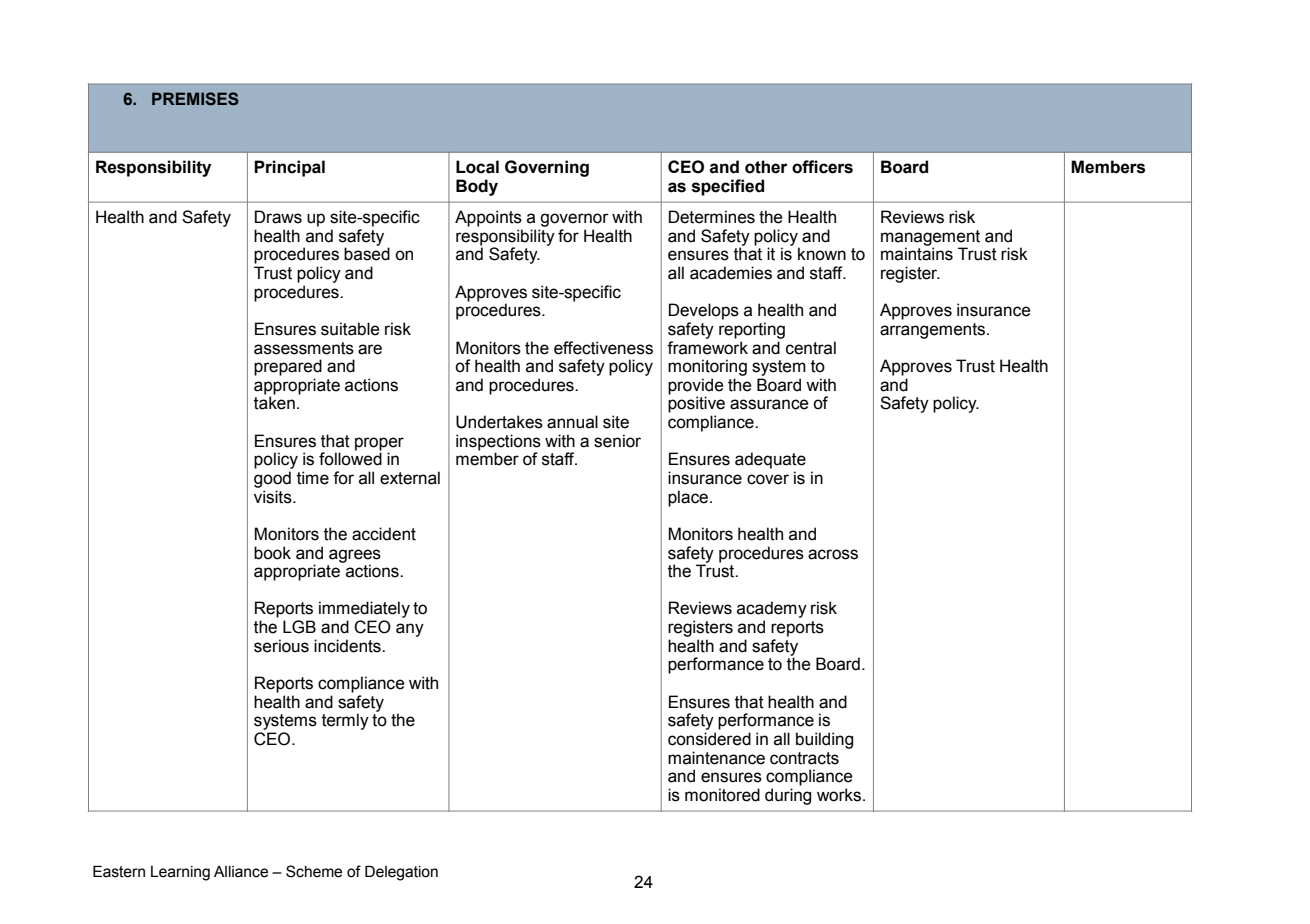 Image resolution: width=1310 pixels, height=924 pixels. I want to click on inspections, so click(498, 443).
